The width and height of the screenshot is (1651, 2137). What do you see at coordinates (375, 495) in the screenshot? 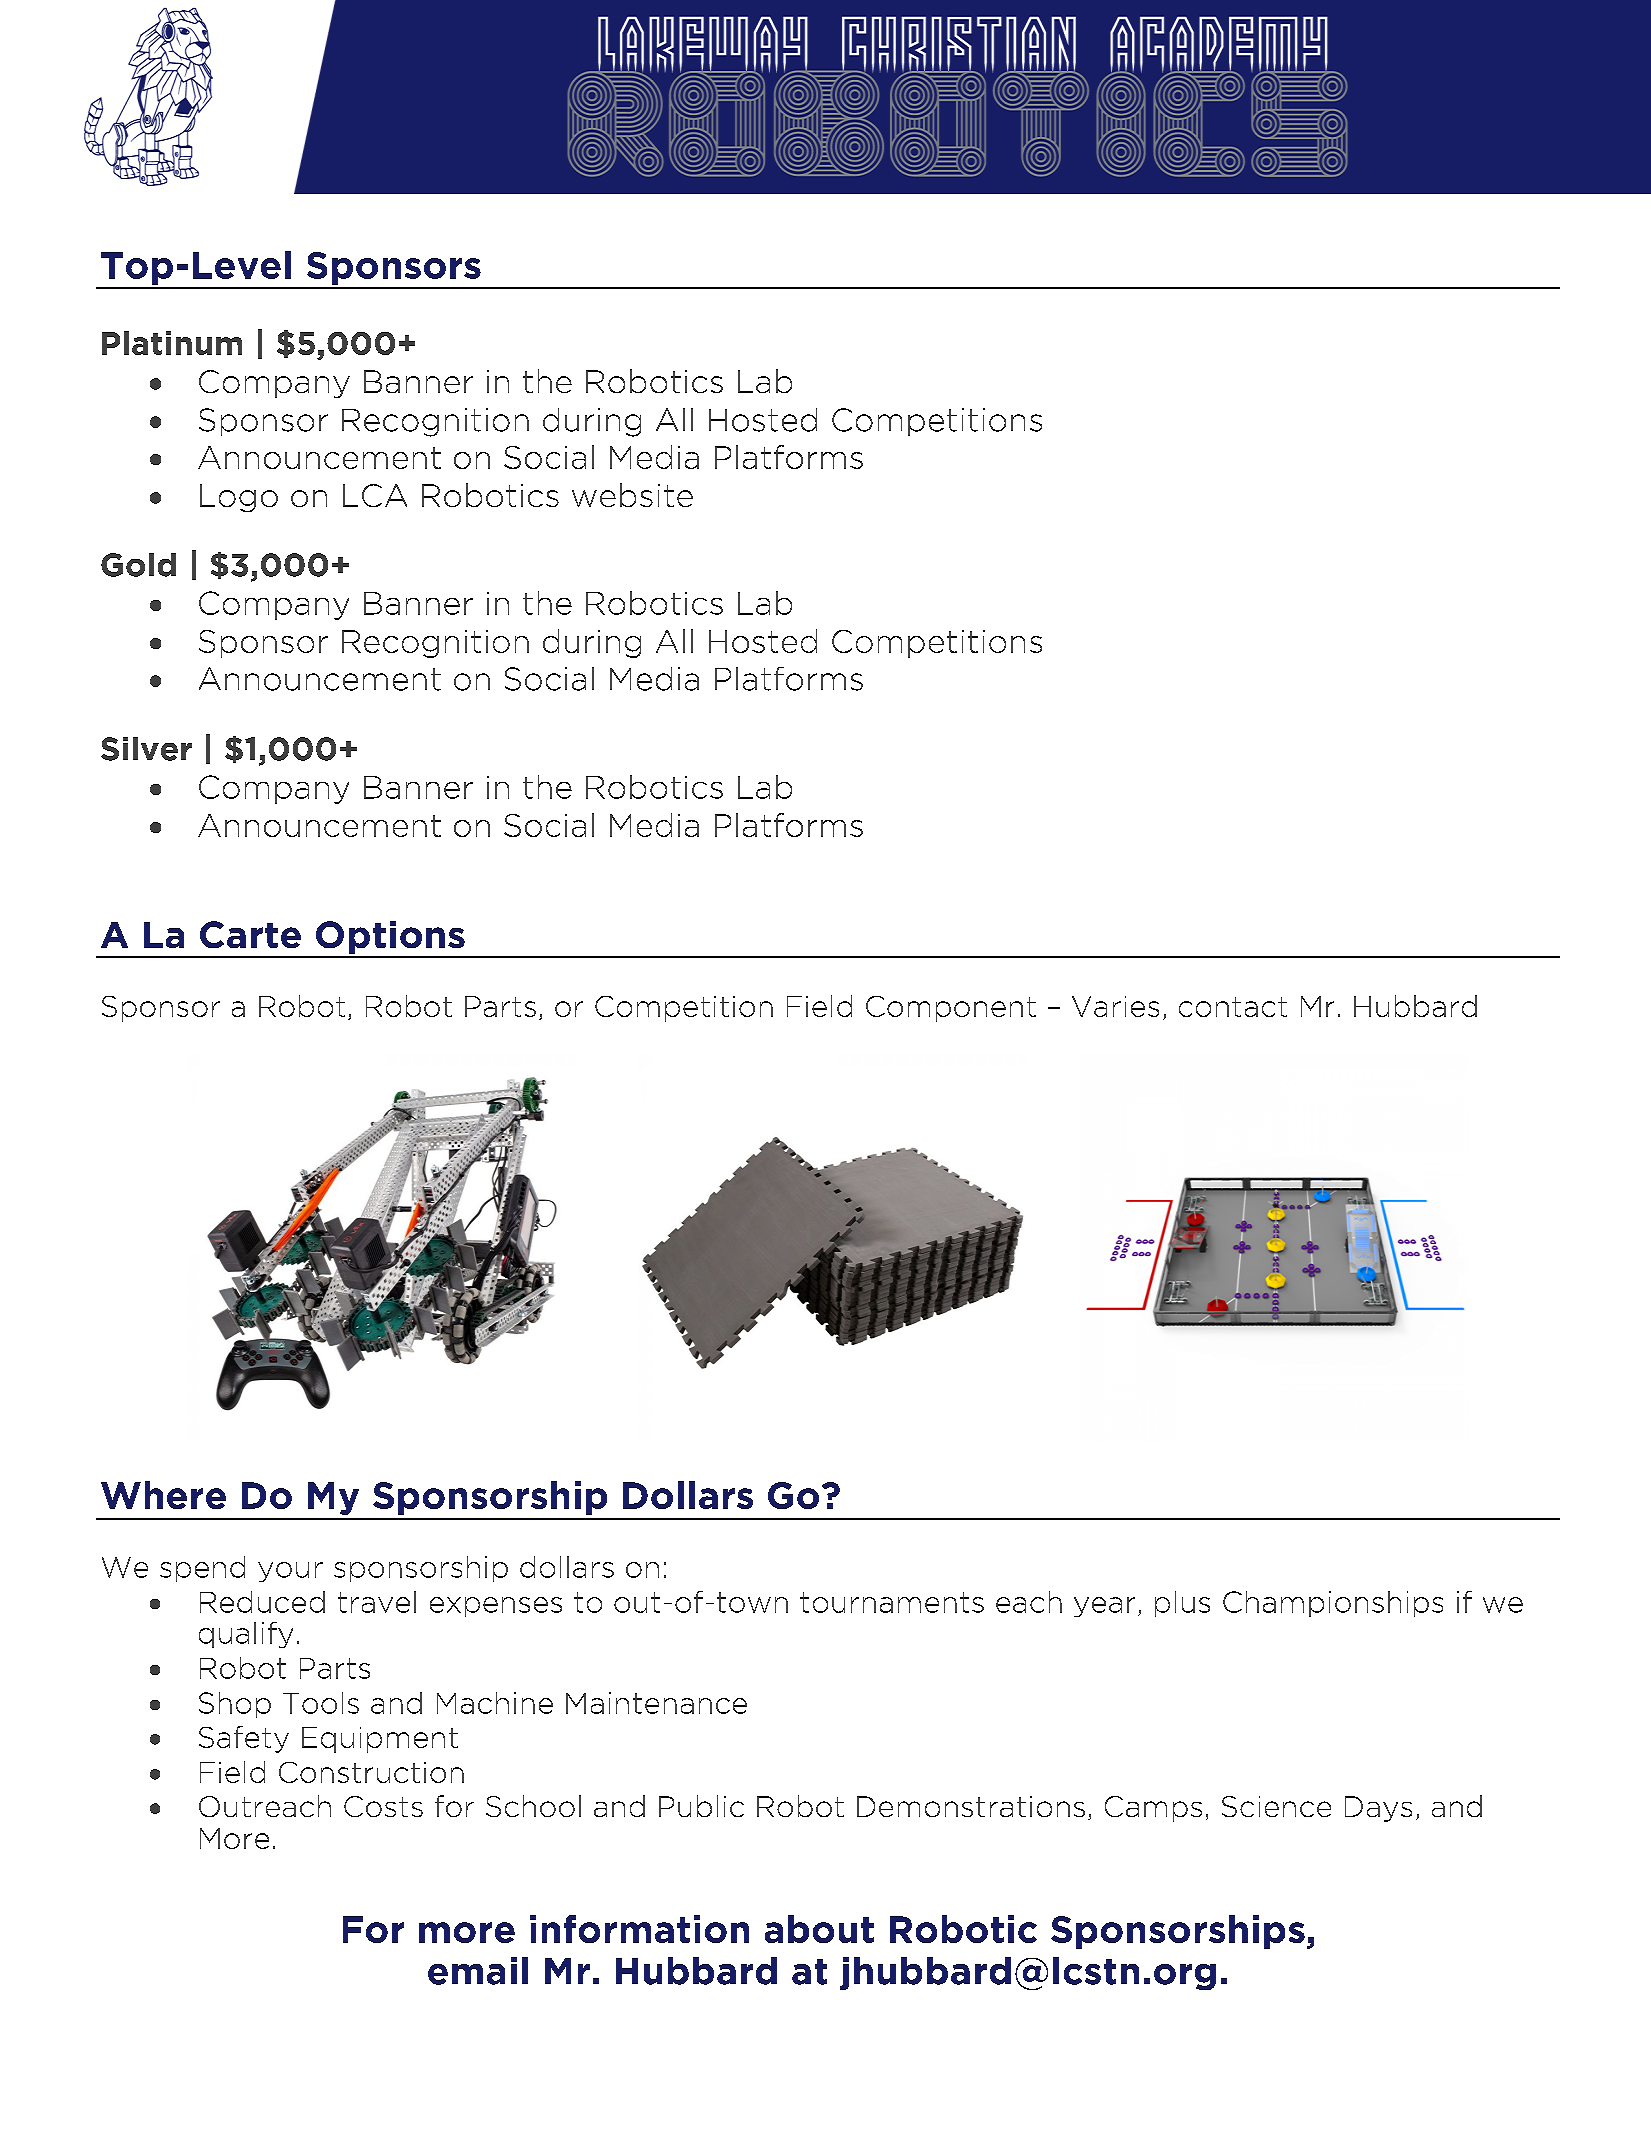
I see `LCA` at bounding box center [375, 495].
